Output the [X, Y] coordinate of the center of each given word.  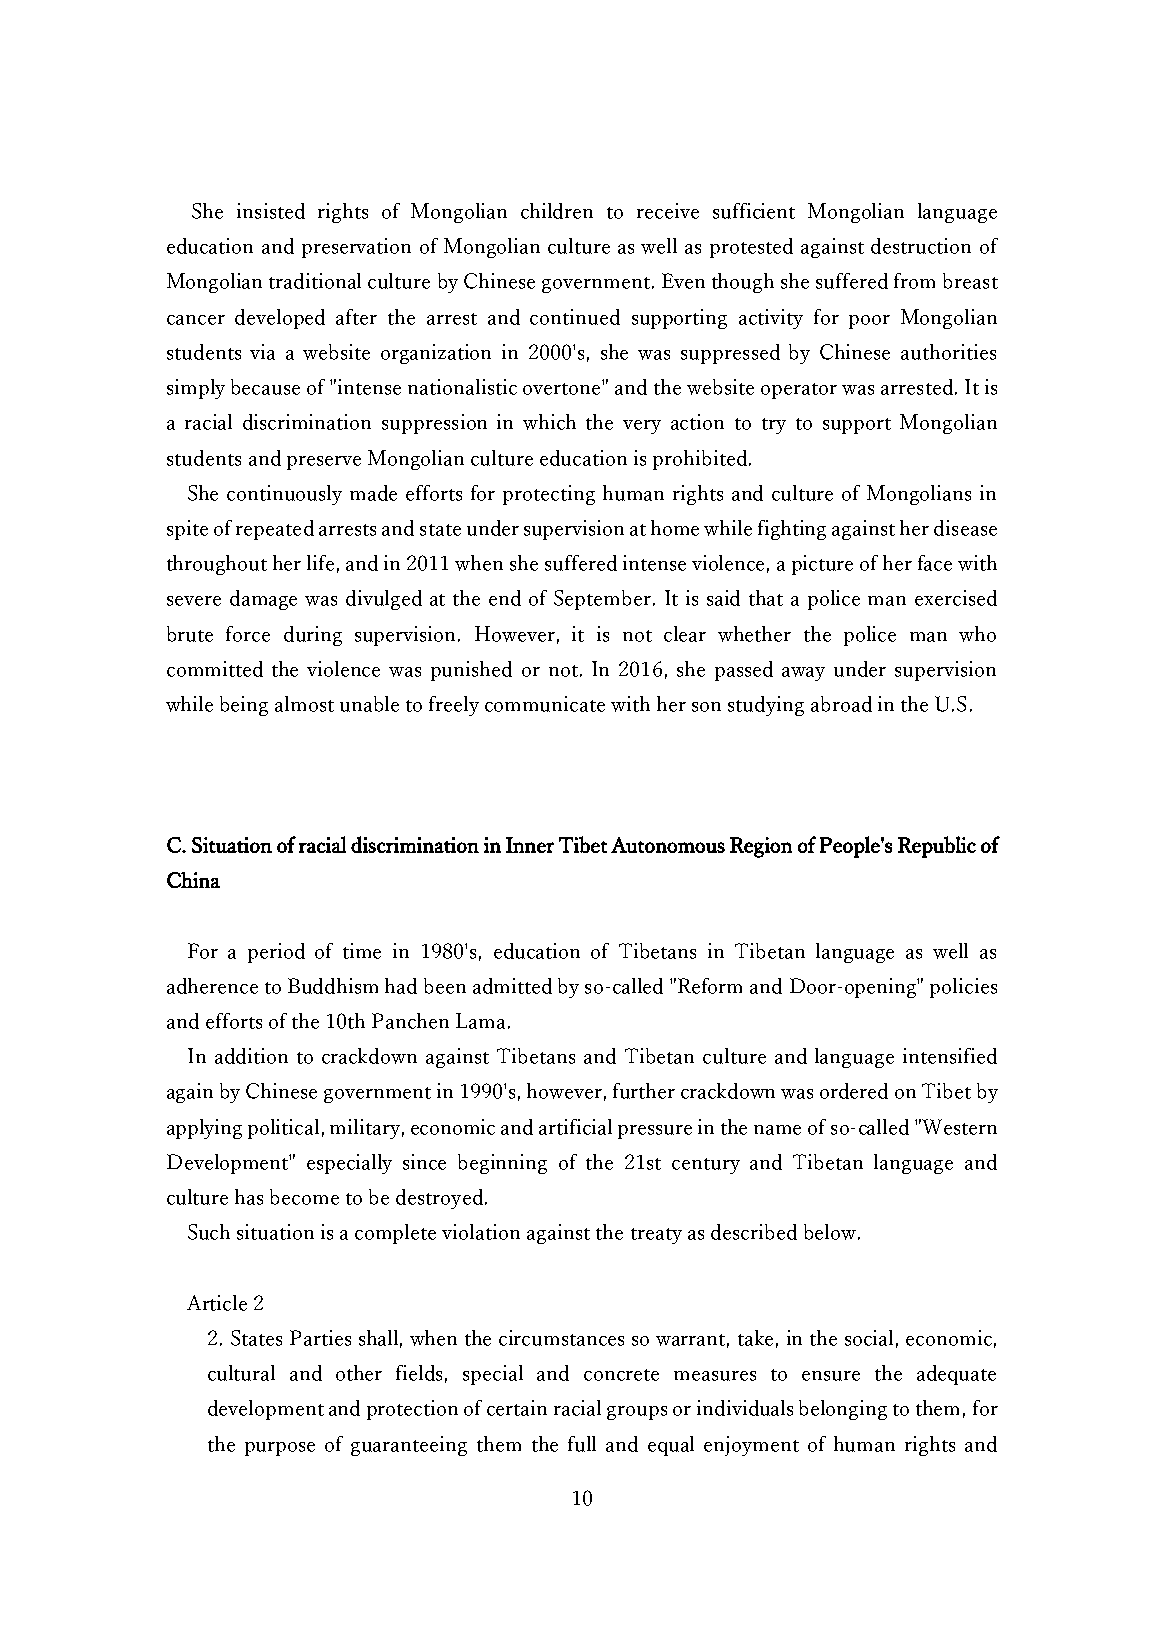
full [582, 1444]
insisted [271, 211]
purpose [280, 1449]
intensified [950, 1056]
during [313, 636]
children [557, 211]
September [604, 600]
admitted [512, 986]
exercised [956, 598]
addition [251, 1056]
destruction [921, 246]
